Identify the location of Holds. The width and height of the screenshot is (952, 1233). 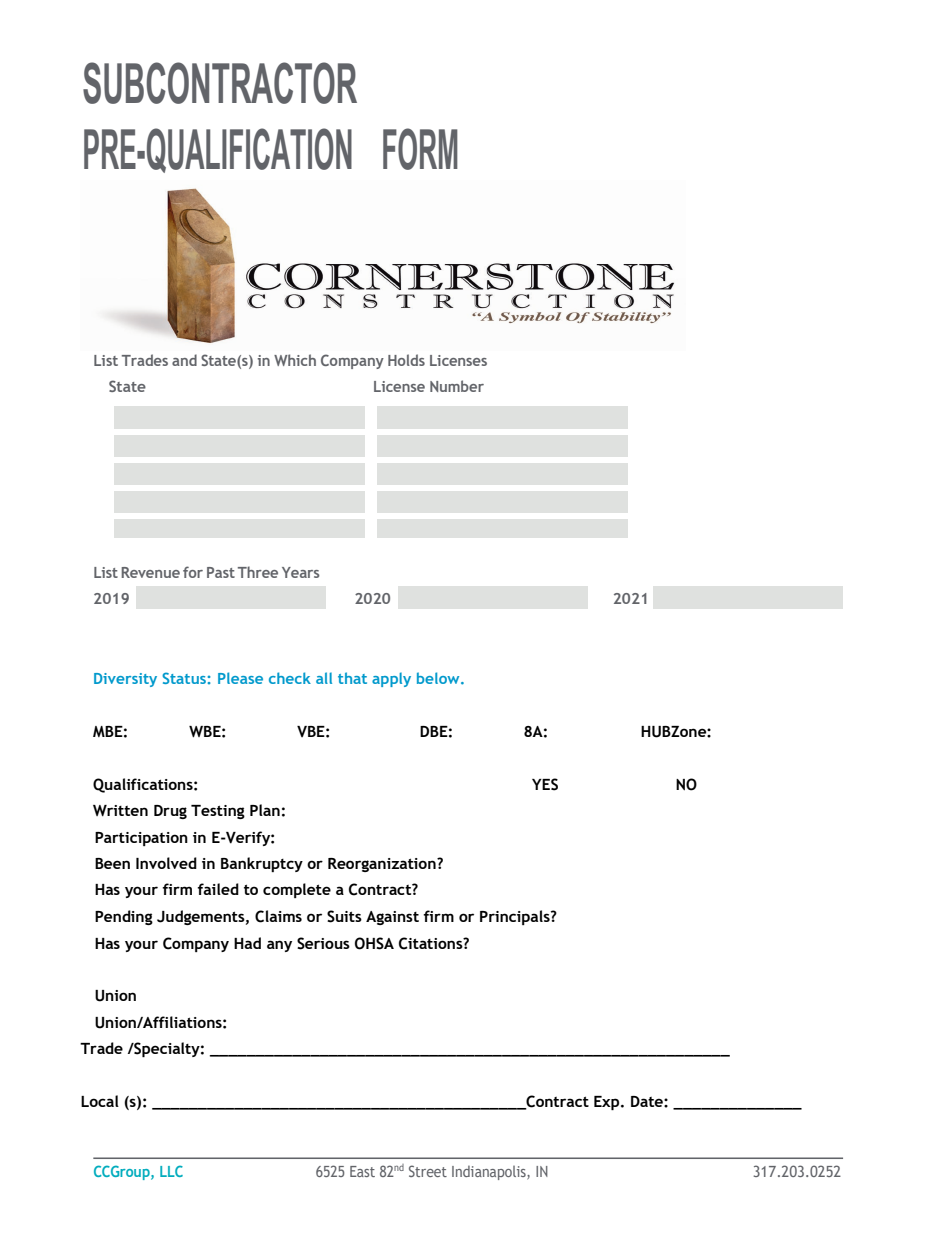
(406, 360).
